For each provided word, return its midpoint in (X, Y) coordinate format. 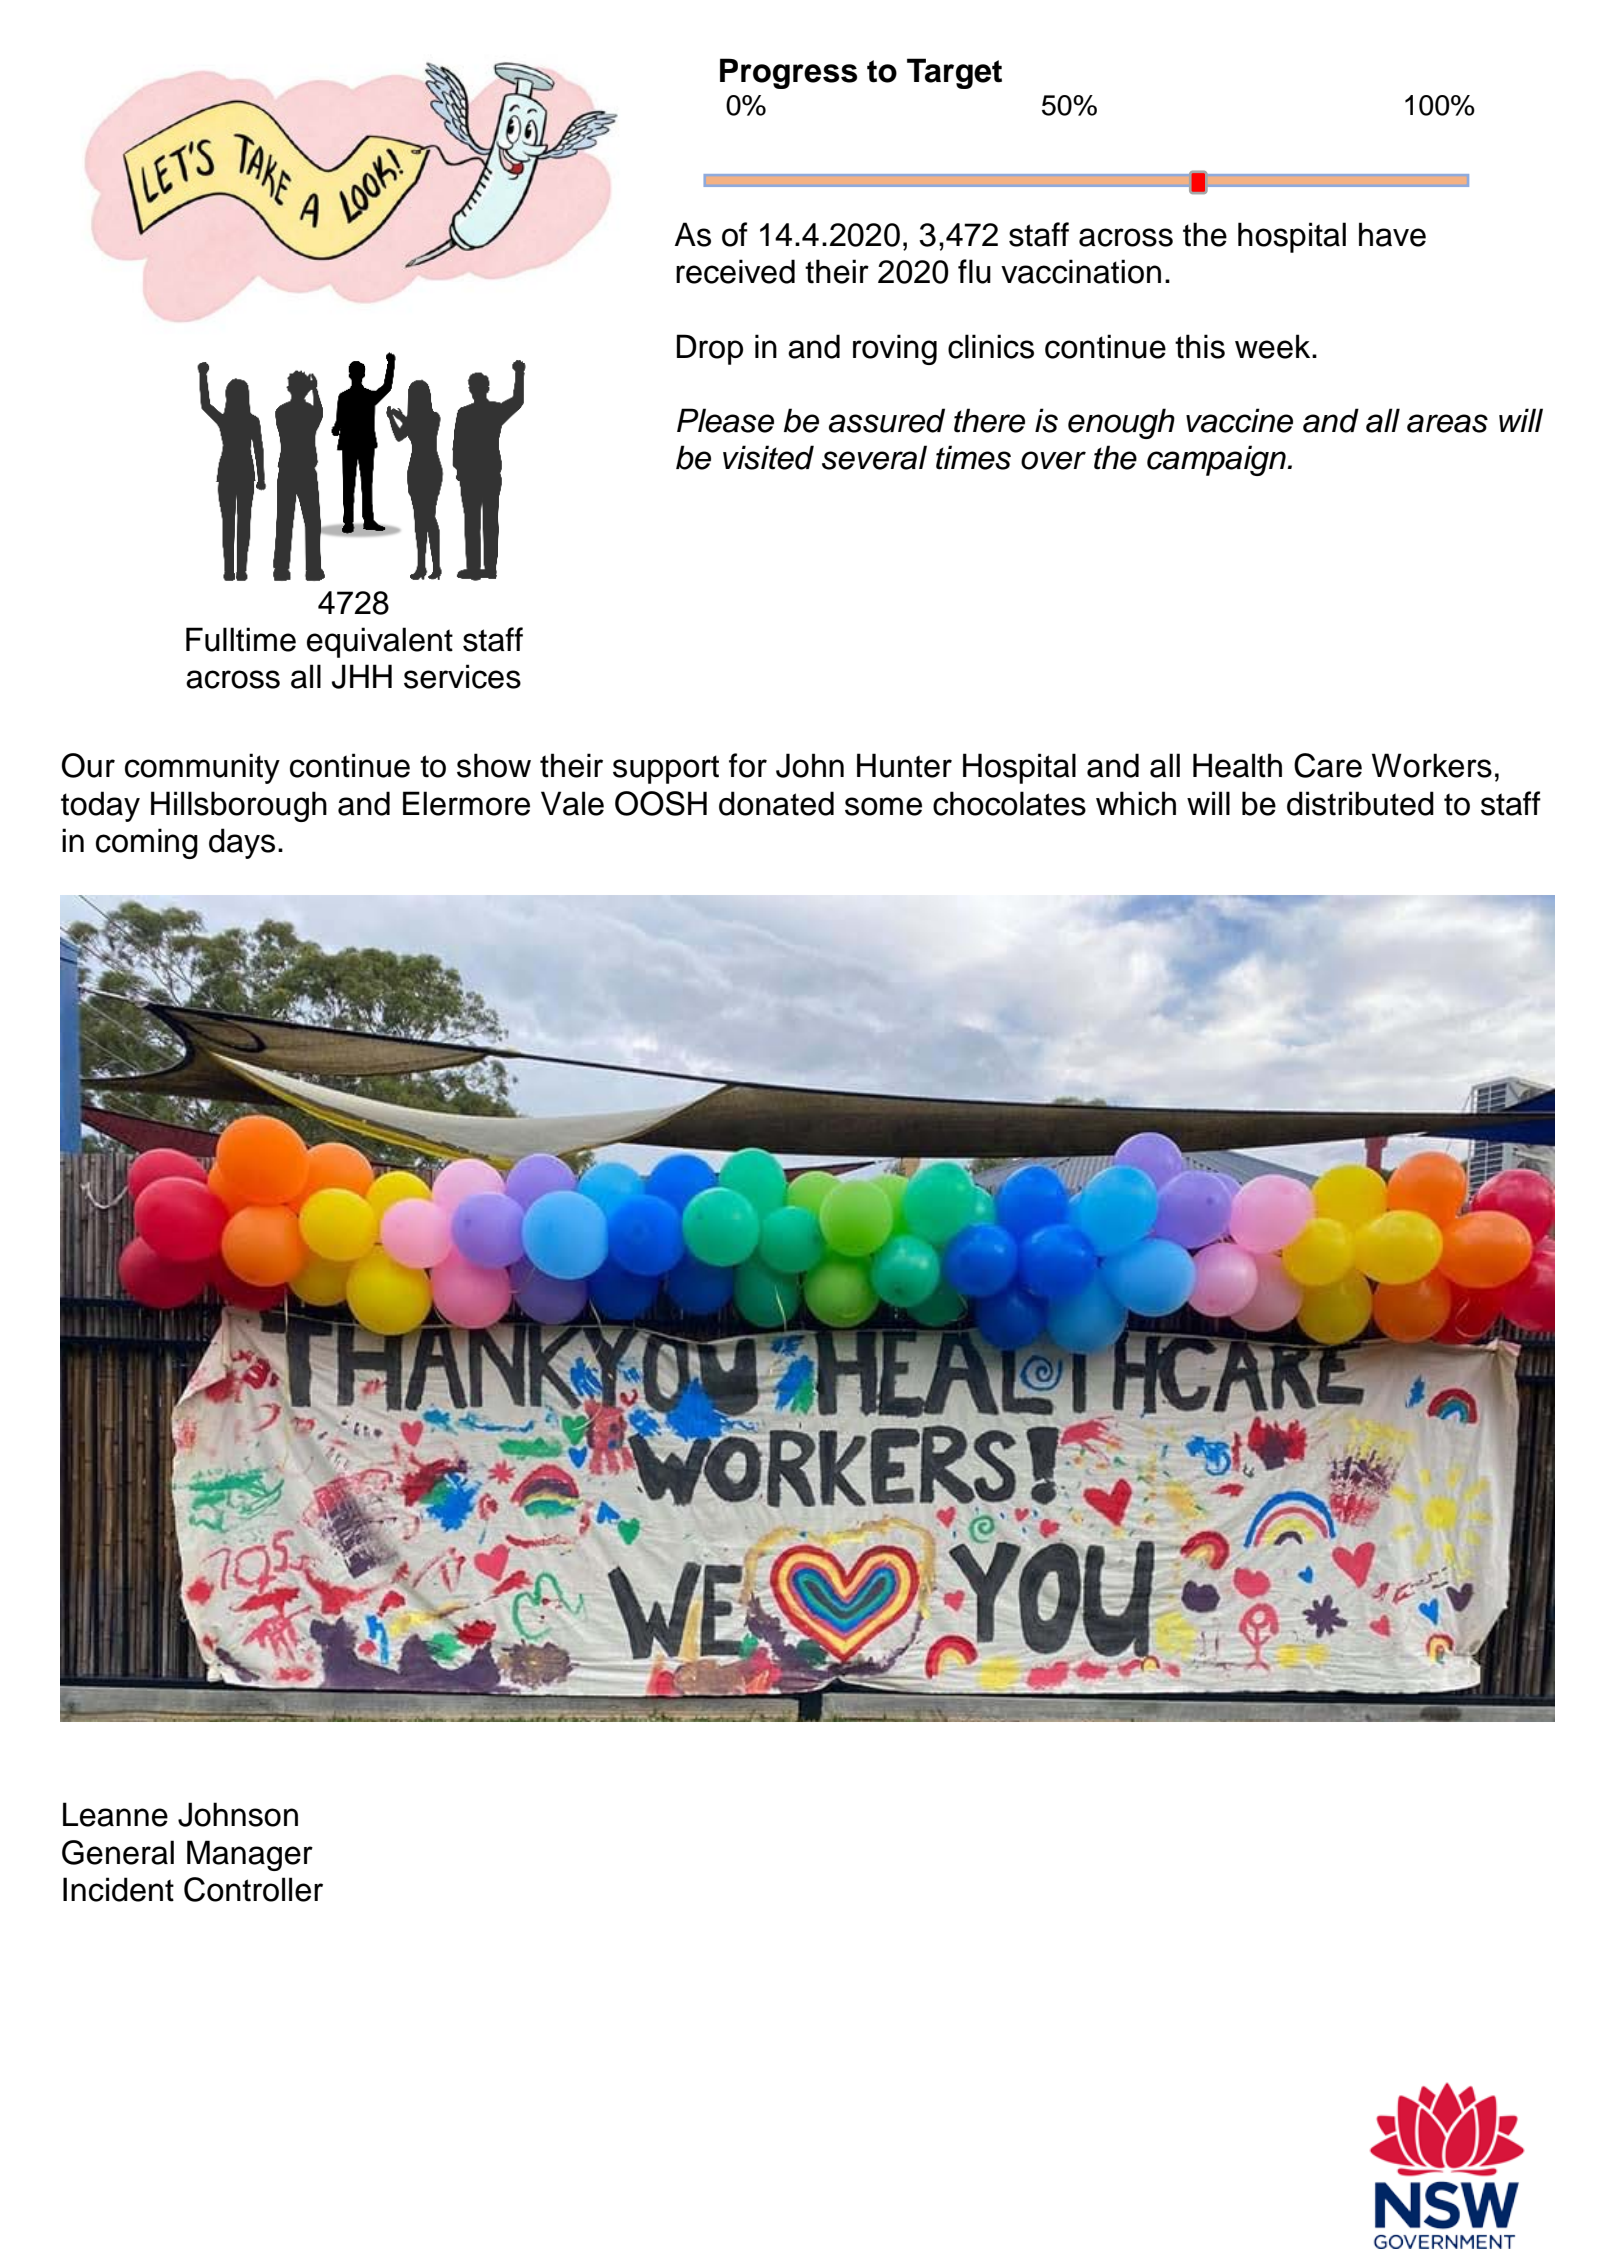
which (1136, 803)
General (118, 1852)
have (1392, 234)
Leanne (115, 1814)
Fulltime (241, 639)
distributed (1360, 803)
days (242, 843)
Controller (253, 1889)
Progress (788, 73)
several (874, 457)
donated (776, 803)
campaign (1217, 460)
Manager (250, 1855)
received (735, 271)
